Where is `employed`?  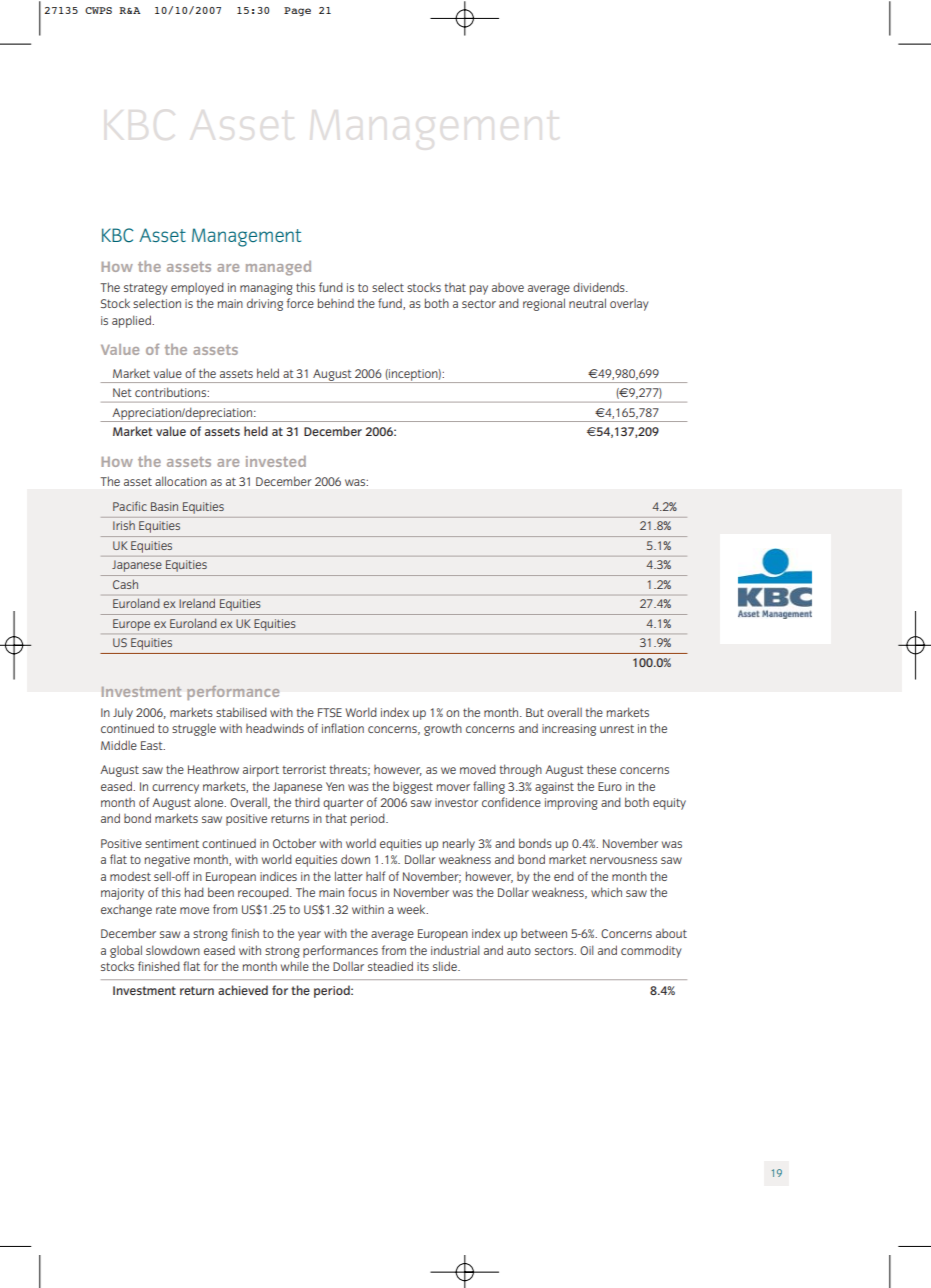
employed is located at coordinates (197, 288).
